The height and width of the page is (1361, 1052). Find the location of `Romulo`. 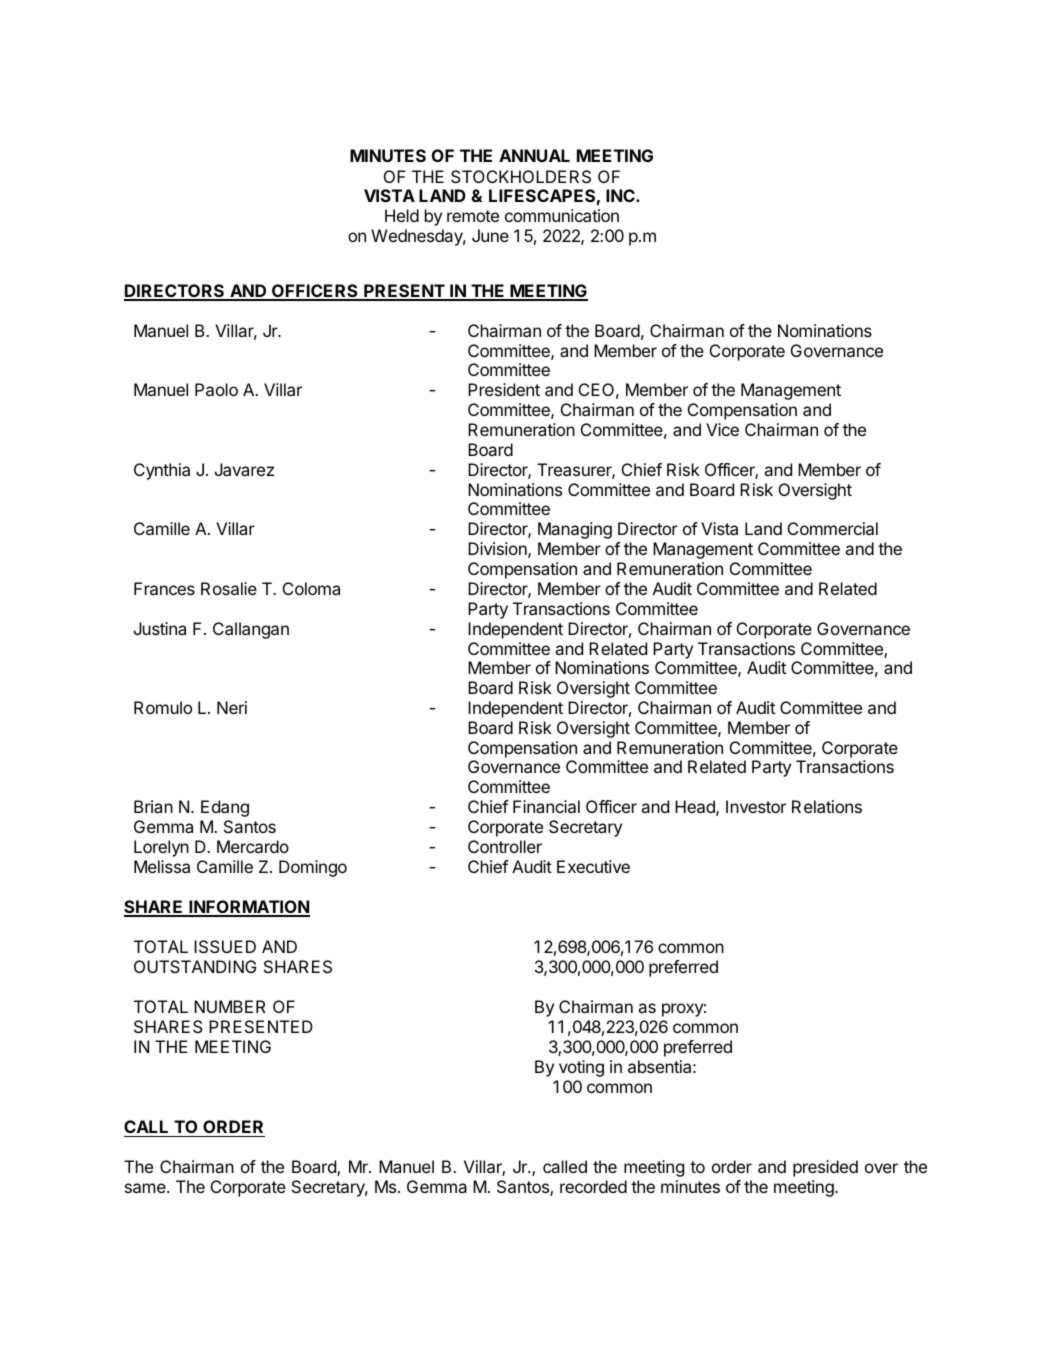

Romulo is located at coordinates (163, 707).
